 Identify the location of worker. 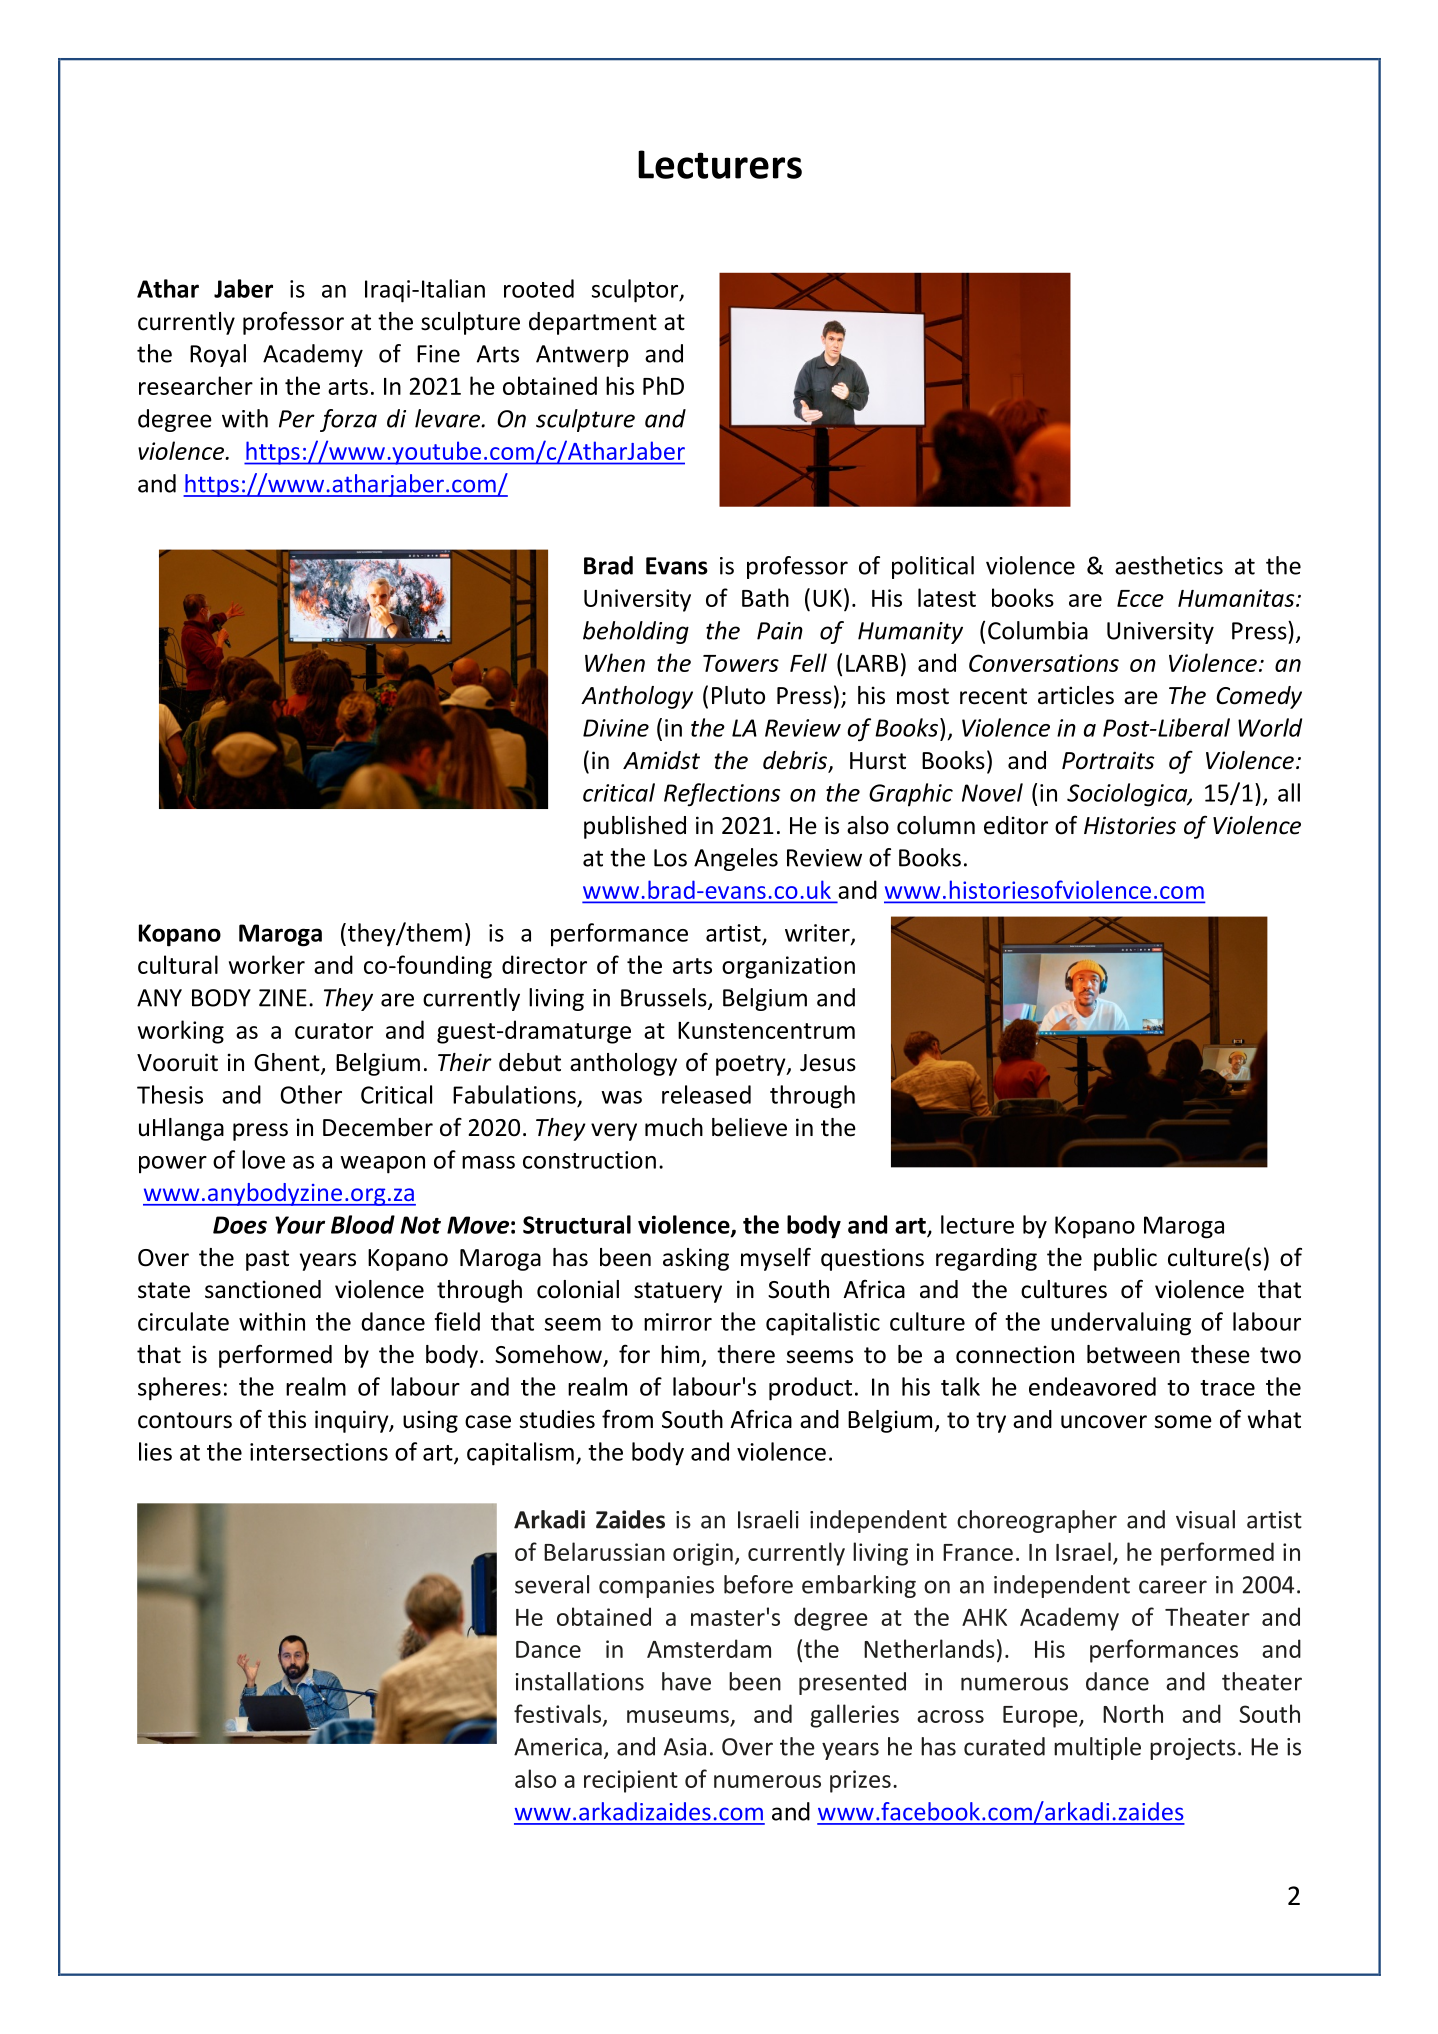
(267, 964).
